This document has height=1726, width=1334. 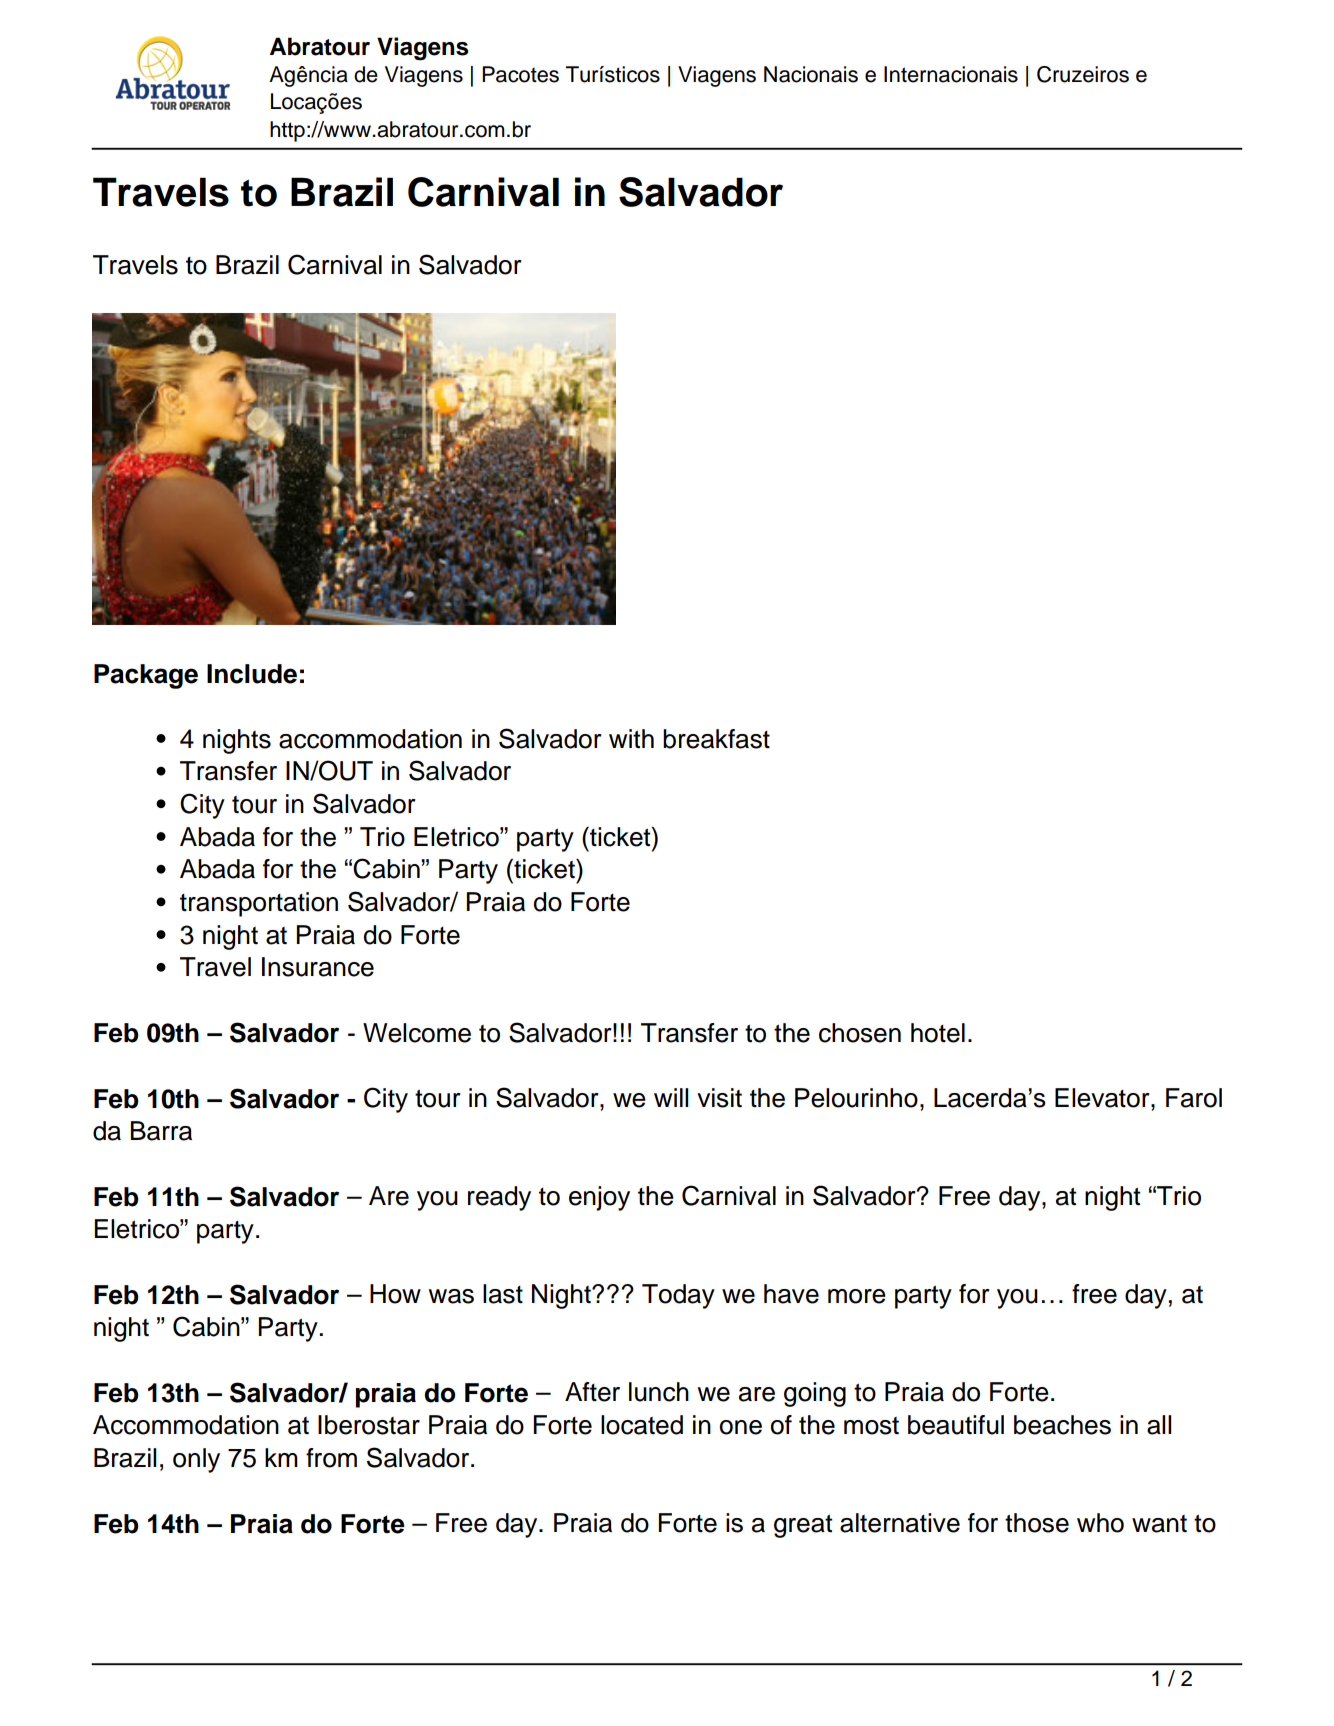 What do you see at coordinates (671, 1097) in the document?
I see `will` at bounding box center [671, 1097].
